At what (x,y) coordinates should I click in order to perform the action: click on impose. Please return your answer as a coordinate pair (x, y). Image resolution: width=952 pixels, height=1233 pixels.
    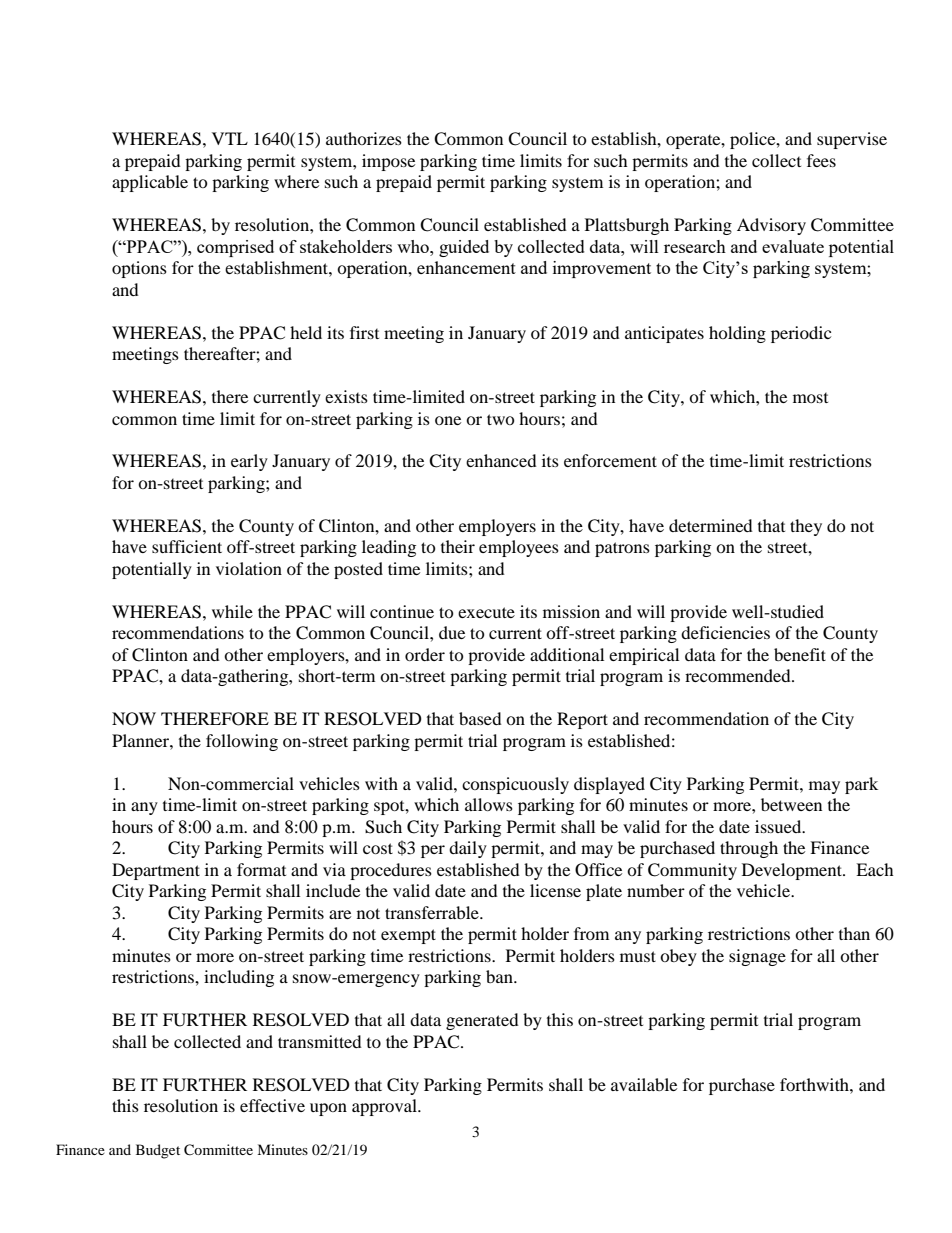
    Looking at the image, I should click on (388, 162).
